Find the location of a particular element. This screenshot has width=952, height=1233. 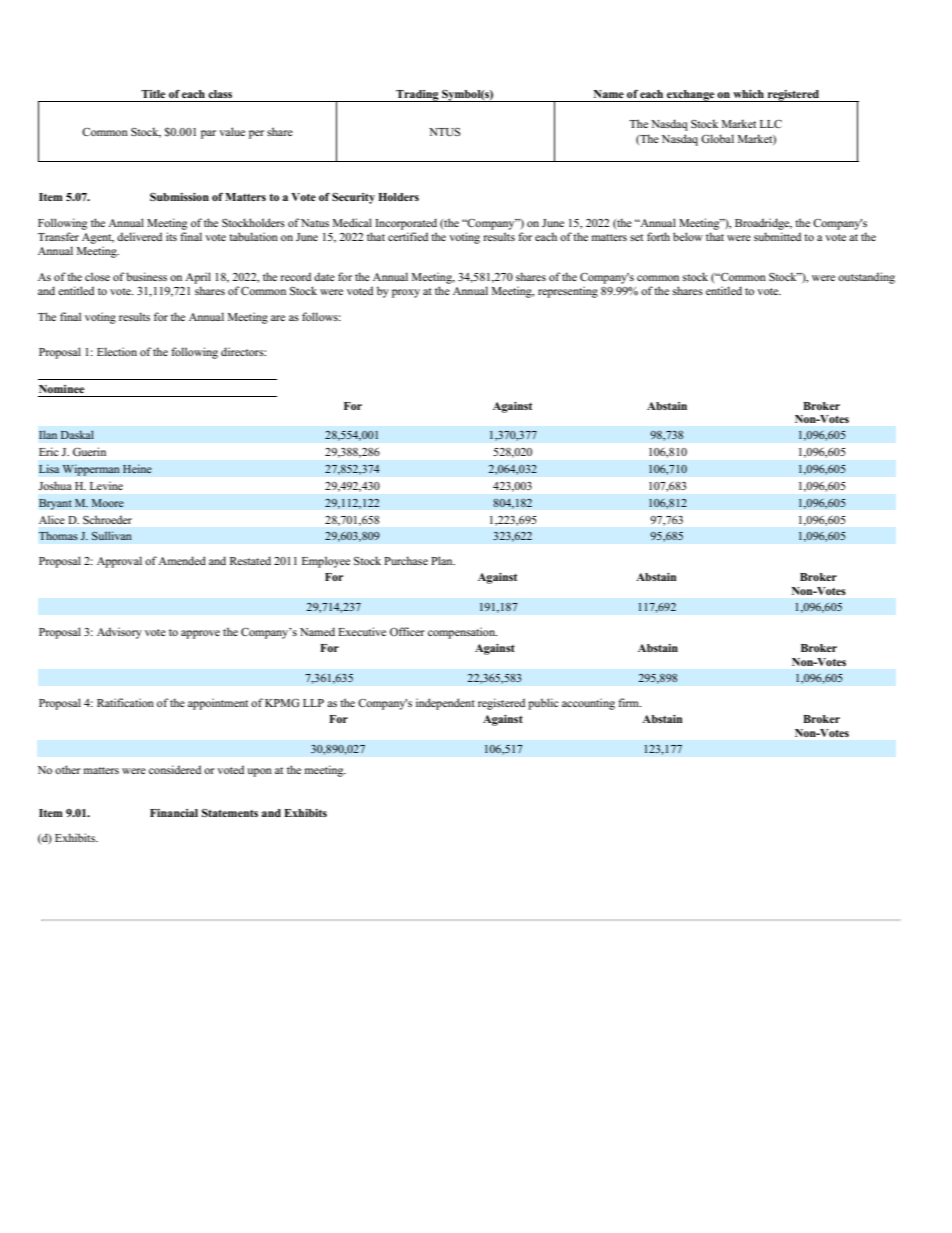

firm is located at coordinates (629, 702).
